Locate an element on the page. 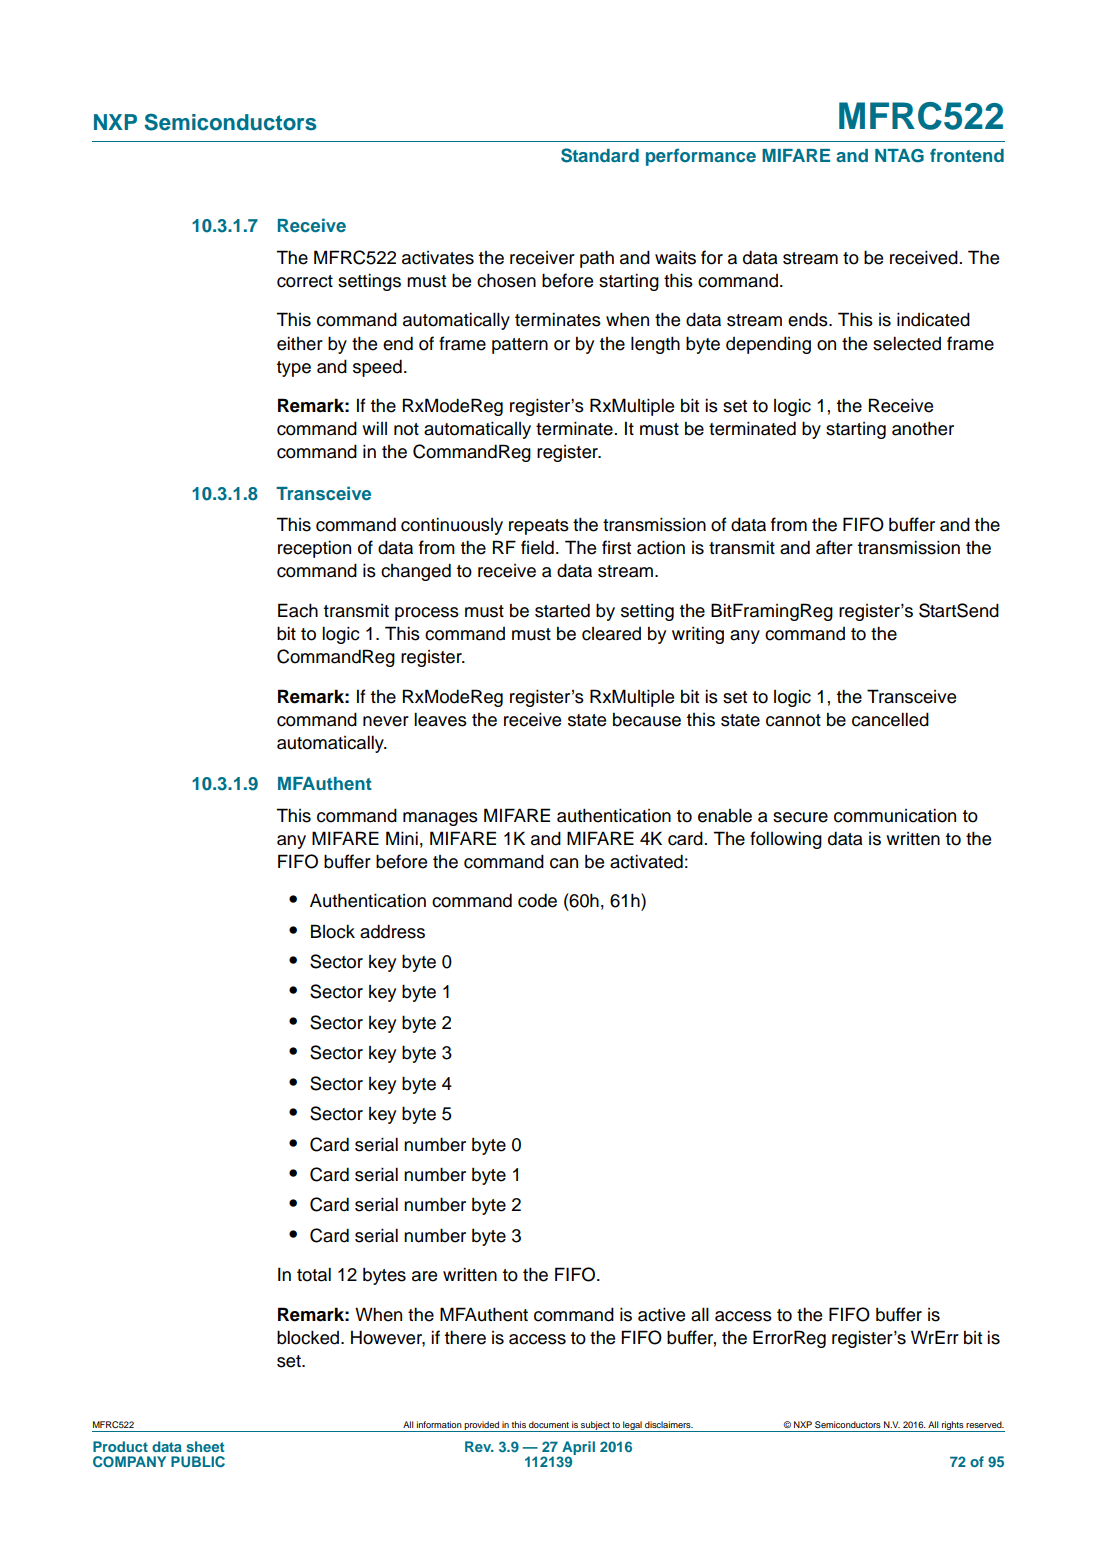 The height and width of the page is (1552, 1097). Standard is located at coordinates (600, 155).
